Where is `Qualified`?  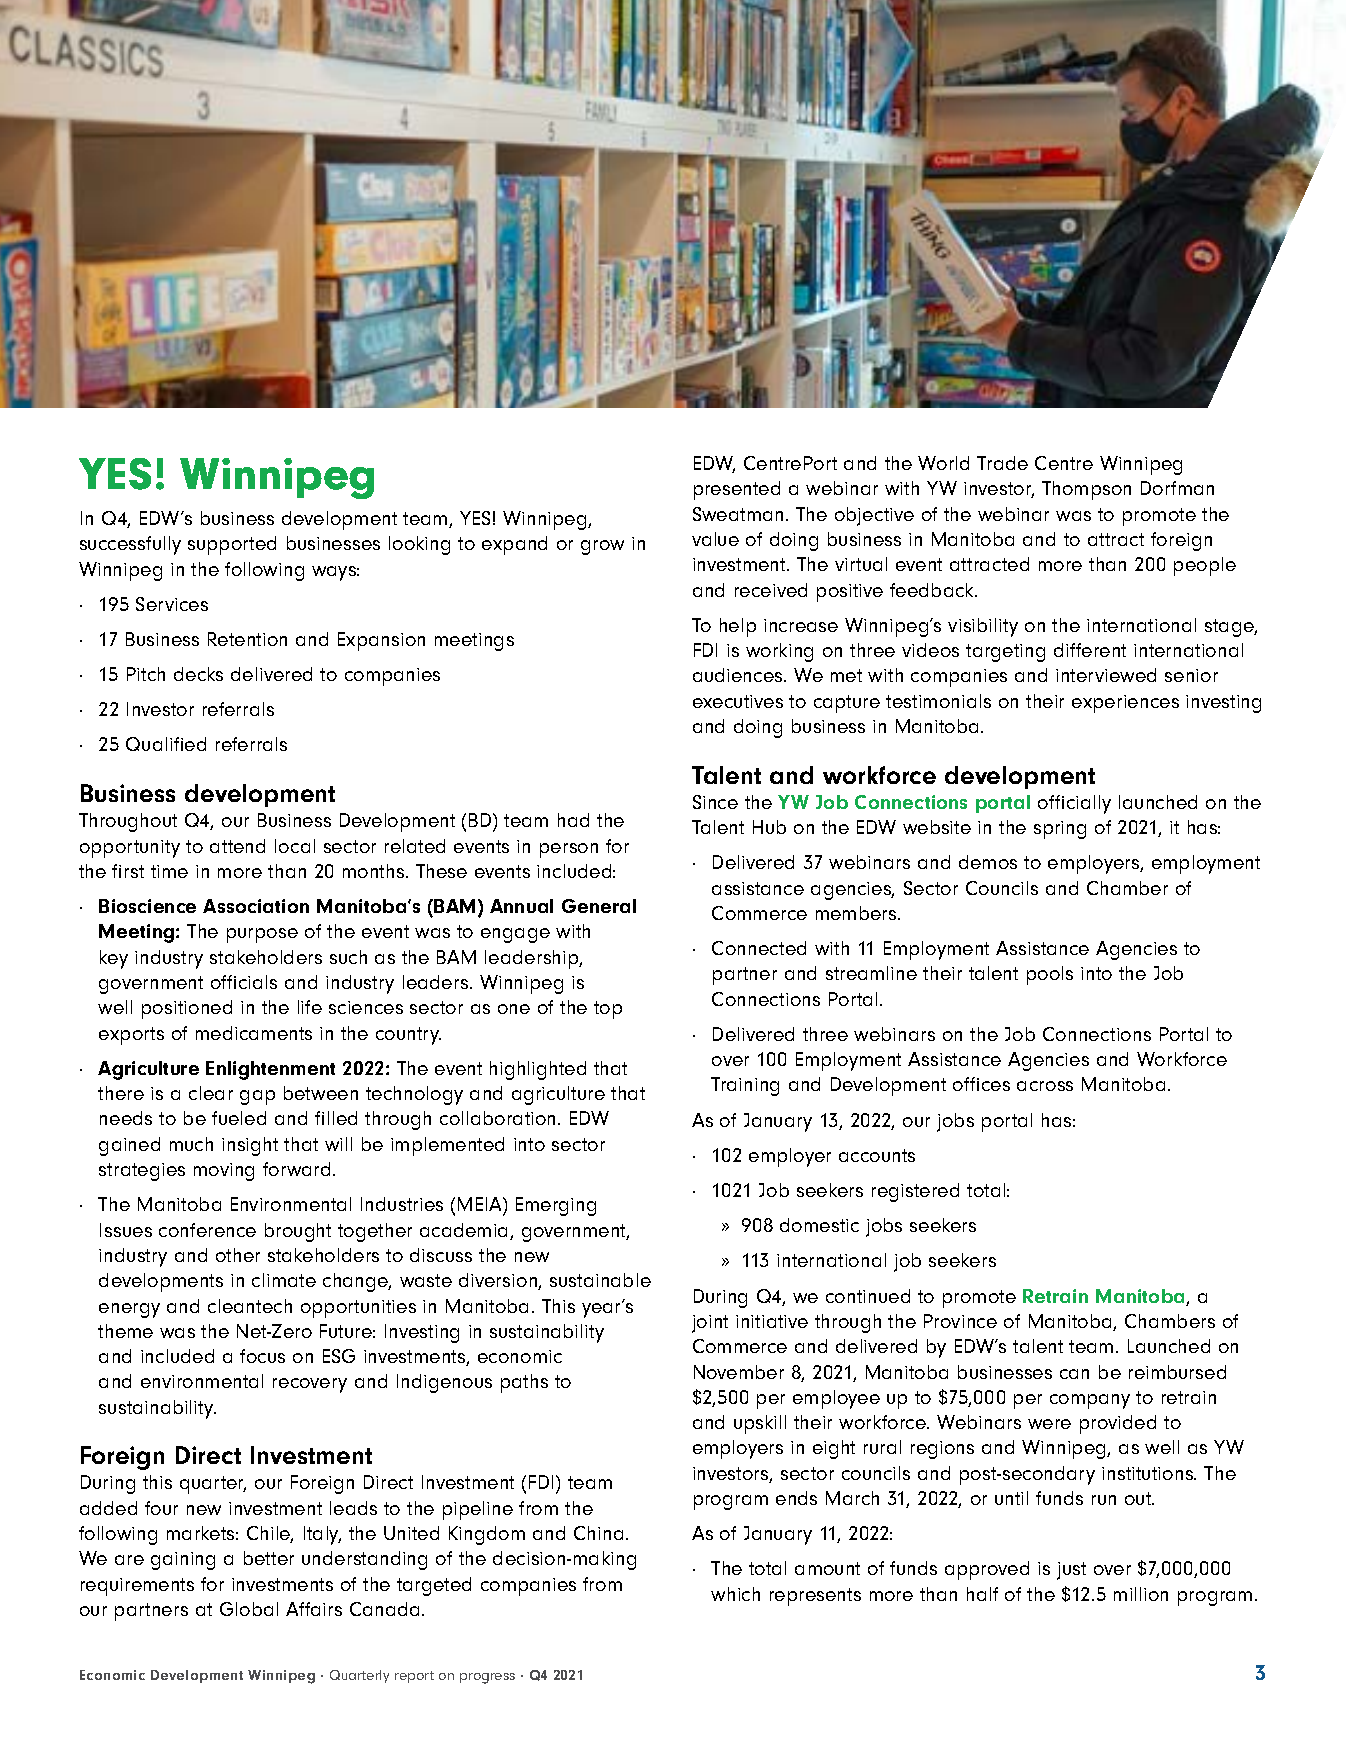 Qualified is located at coordinates (166, 744).
